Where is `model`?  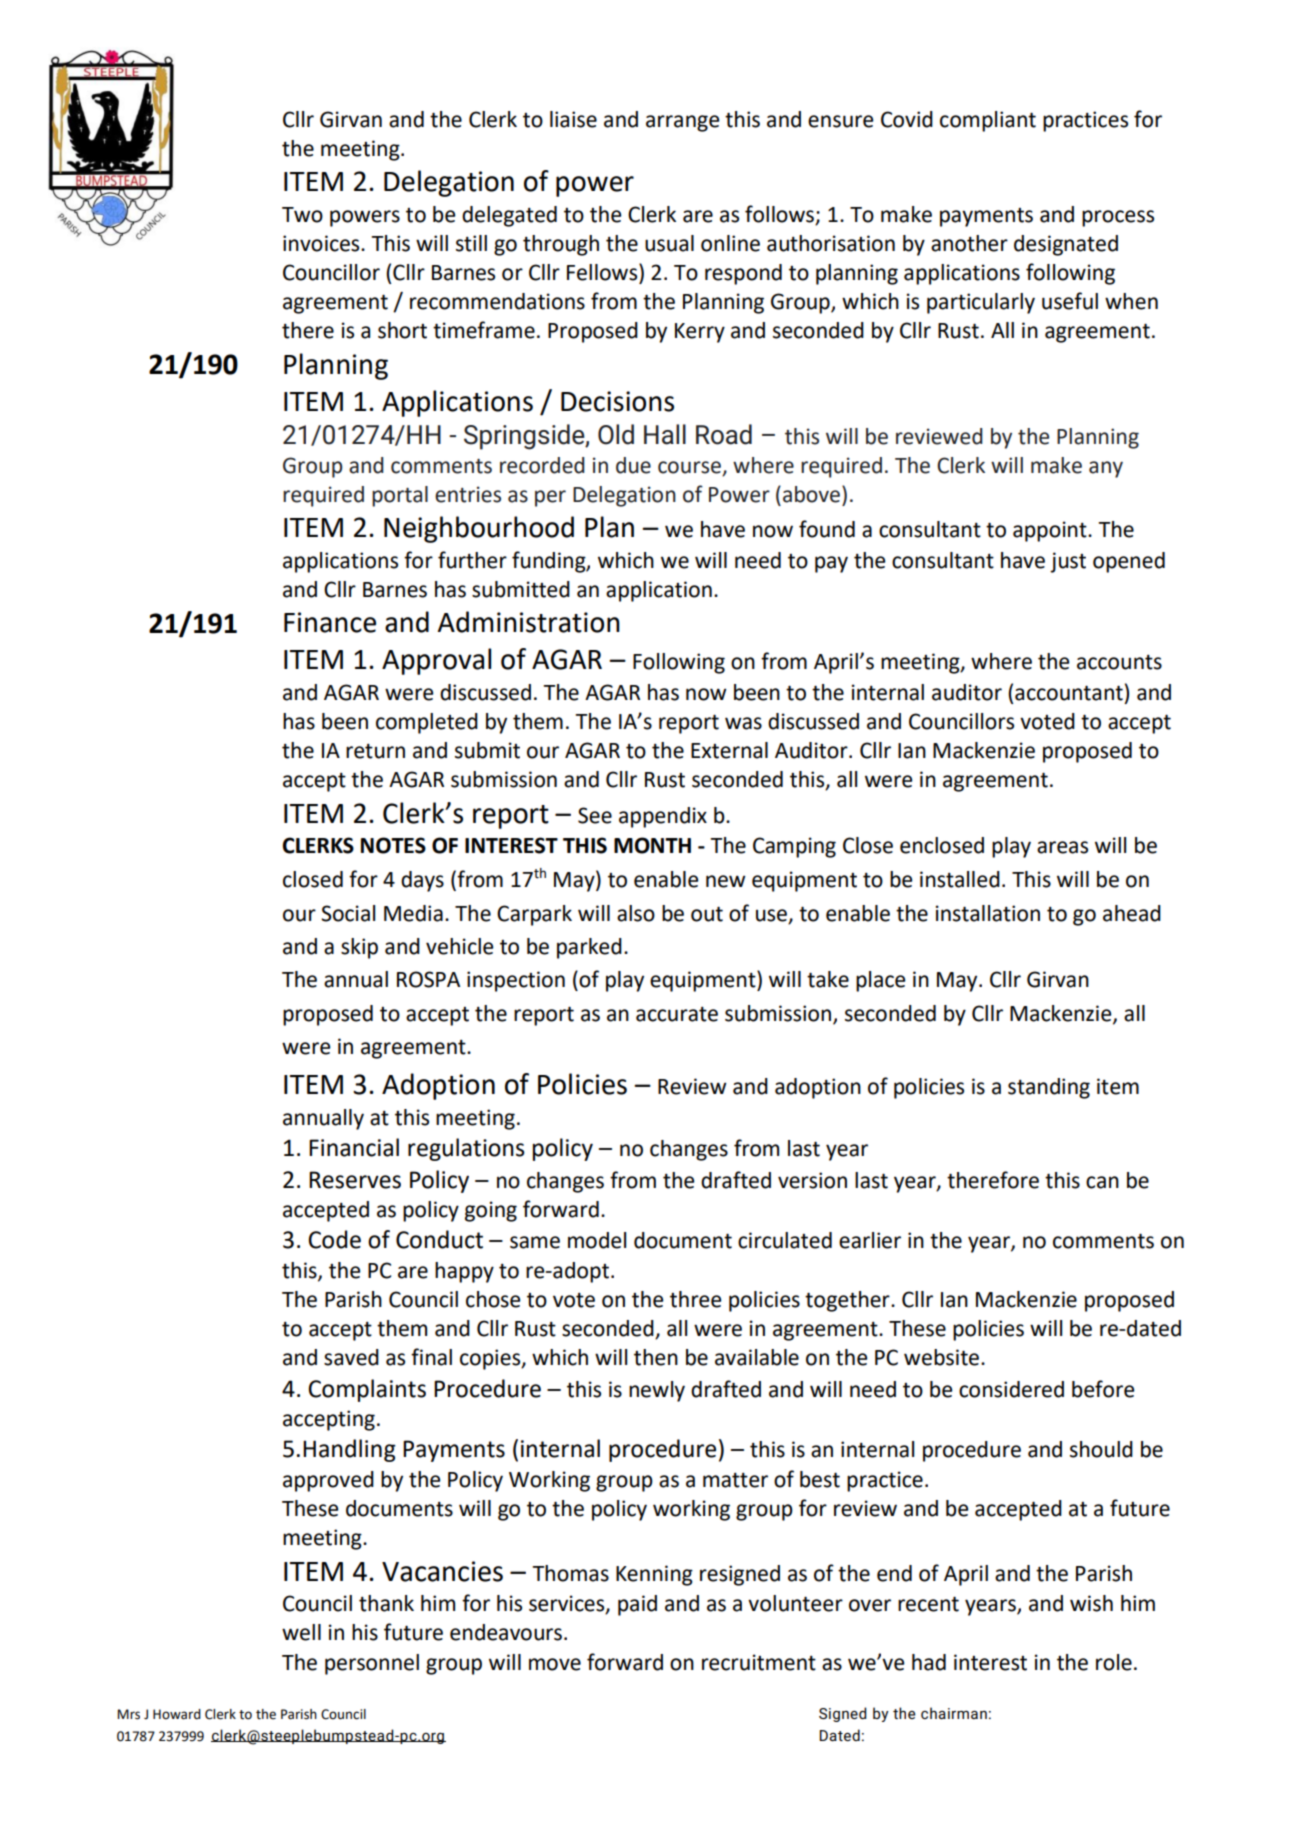
model is located at coordinates (597, 1240).
